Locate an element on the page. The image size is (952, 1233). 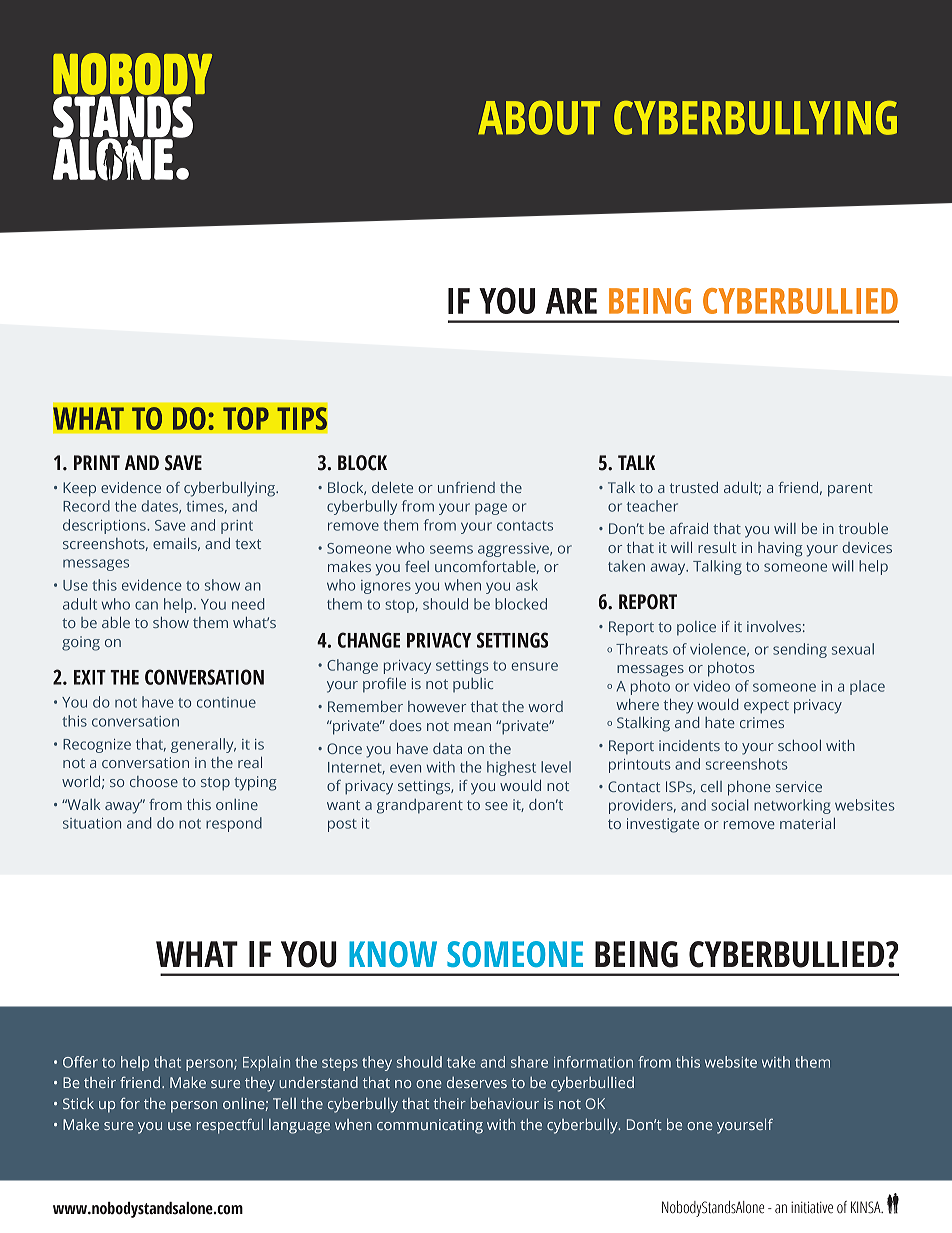
data is located at coordinates (447, 748).
